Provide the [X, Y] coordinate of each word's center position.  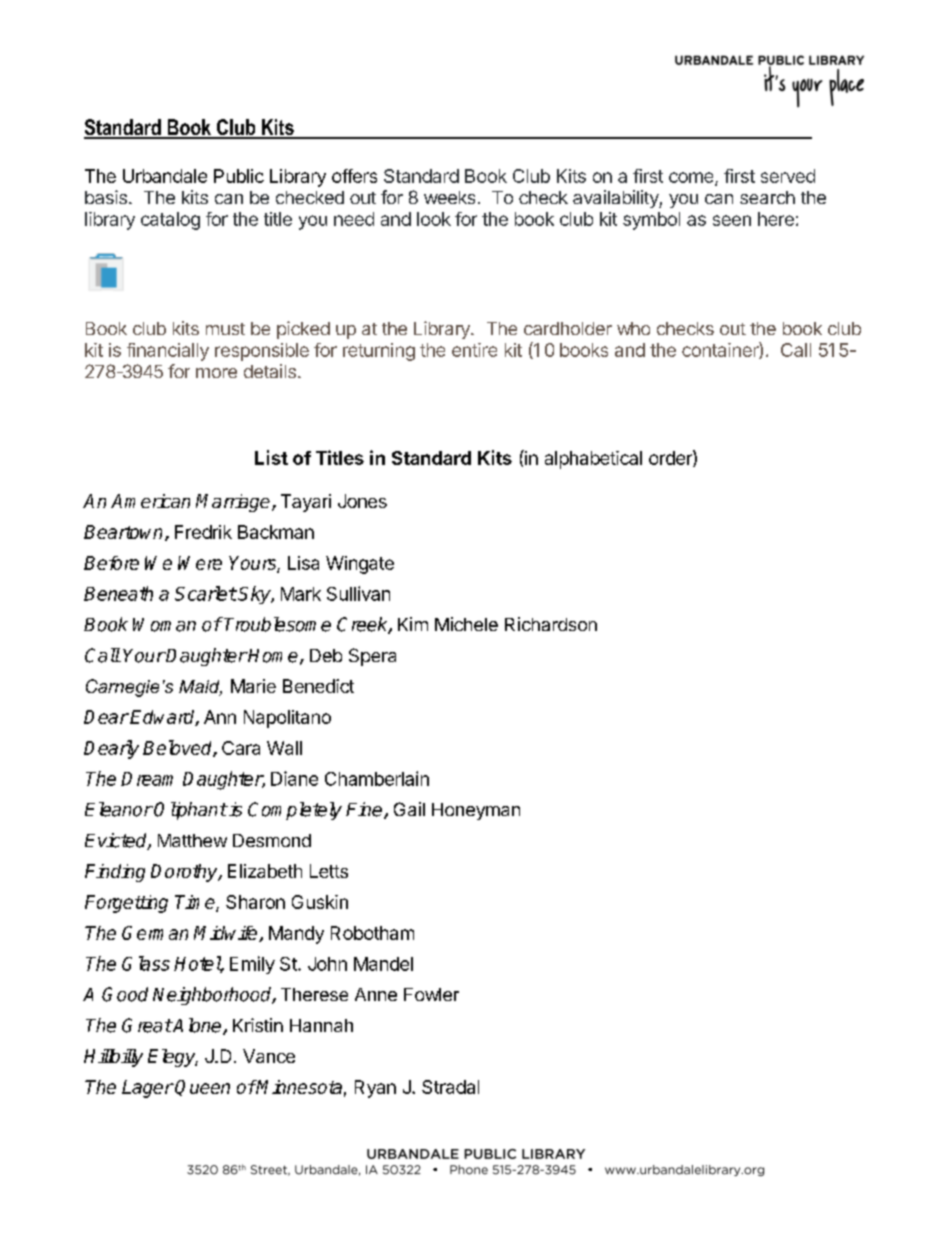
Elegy [173, 1058]
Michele [466, 624]
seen [732, 220]
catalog [170, 221]
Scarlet [206, 593]
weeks [449, 197]
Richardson [551, 624]
